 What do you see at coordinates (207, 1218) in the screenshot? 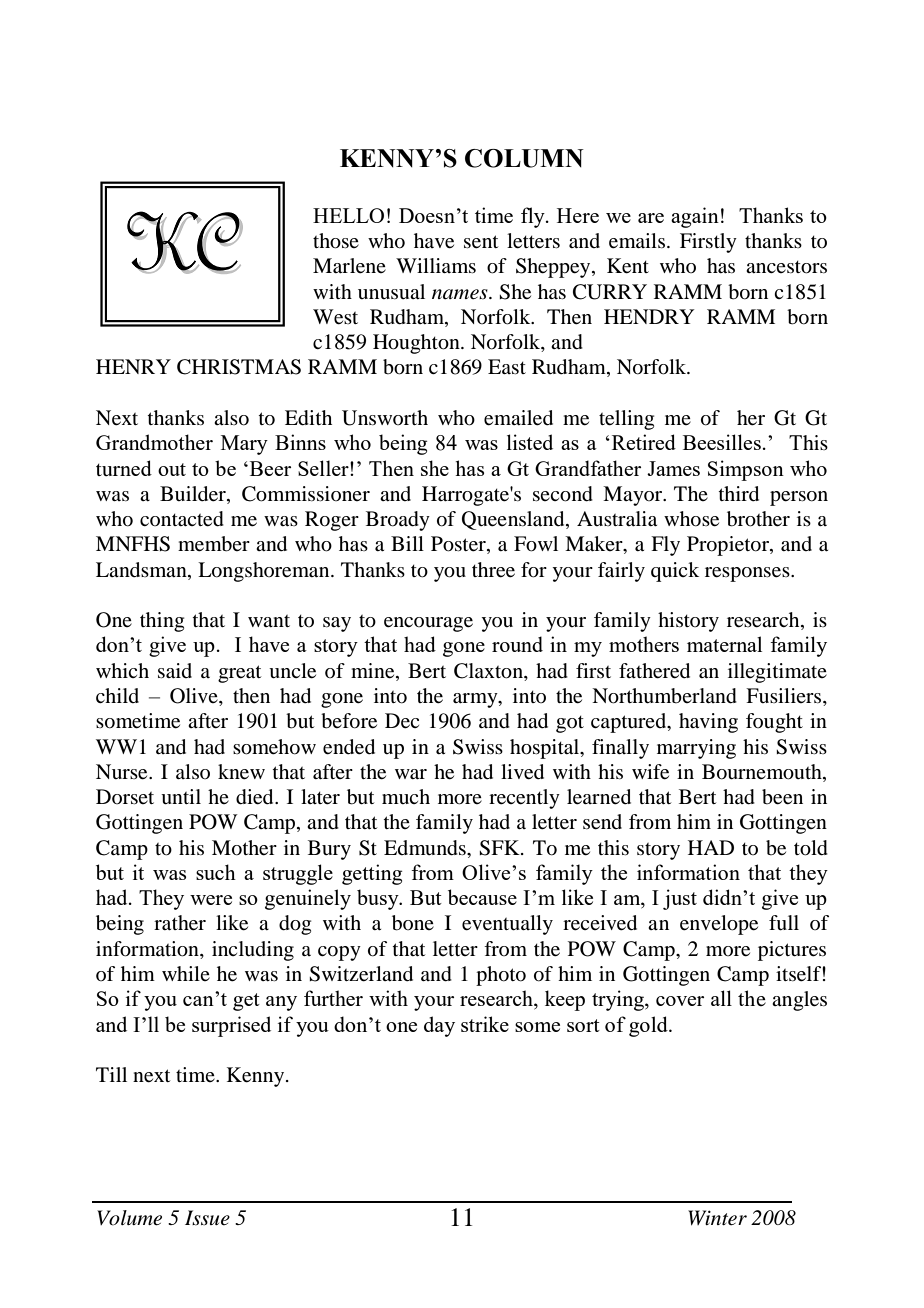
I see `Issue` at bounding box center [207, 1218].
